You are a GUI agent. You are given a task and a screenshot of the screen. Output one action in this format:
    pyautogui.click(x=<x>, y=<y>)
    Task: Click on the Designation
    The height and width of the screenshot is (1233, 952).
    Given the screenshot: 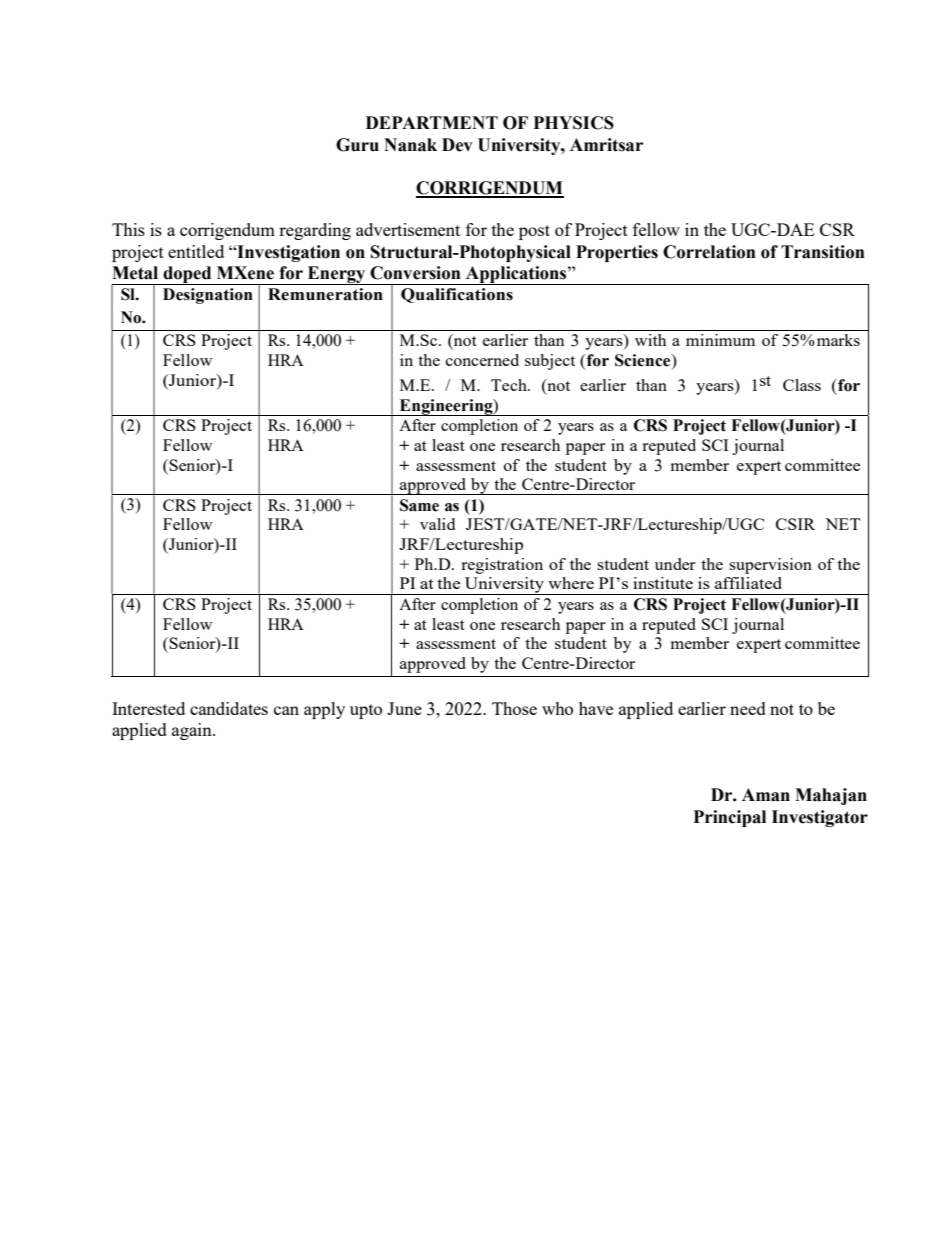 What is the action you would take?
    pyautogui.click(x=208, y=296)
